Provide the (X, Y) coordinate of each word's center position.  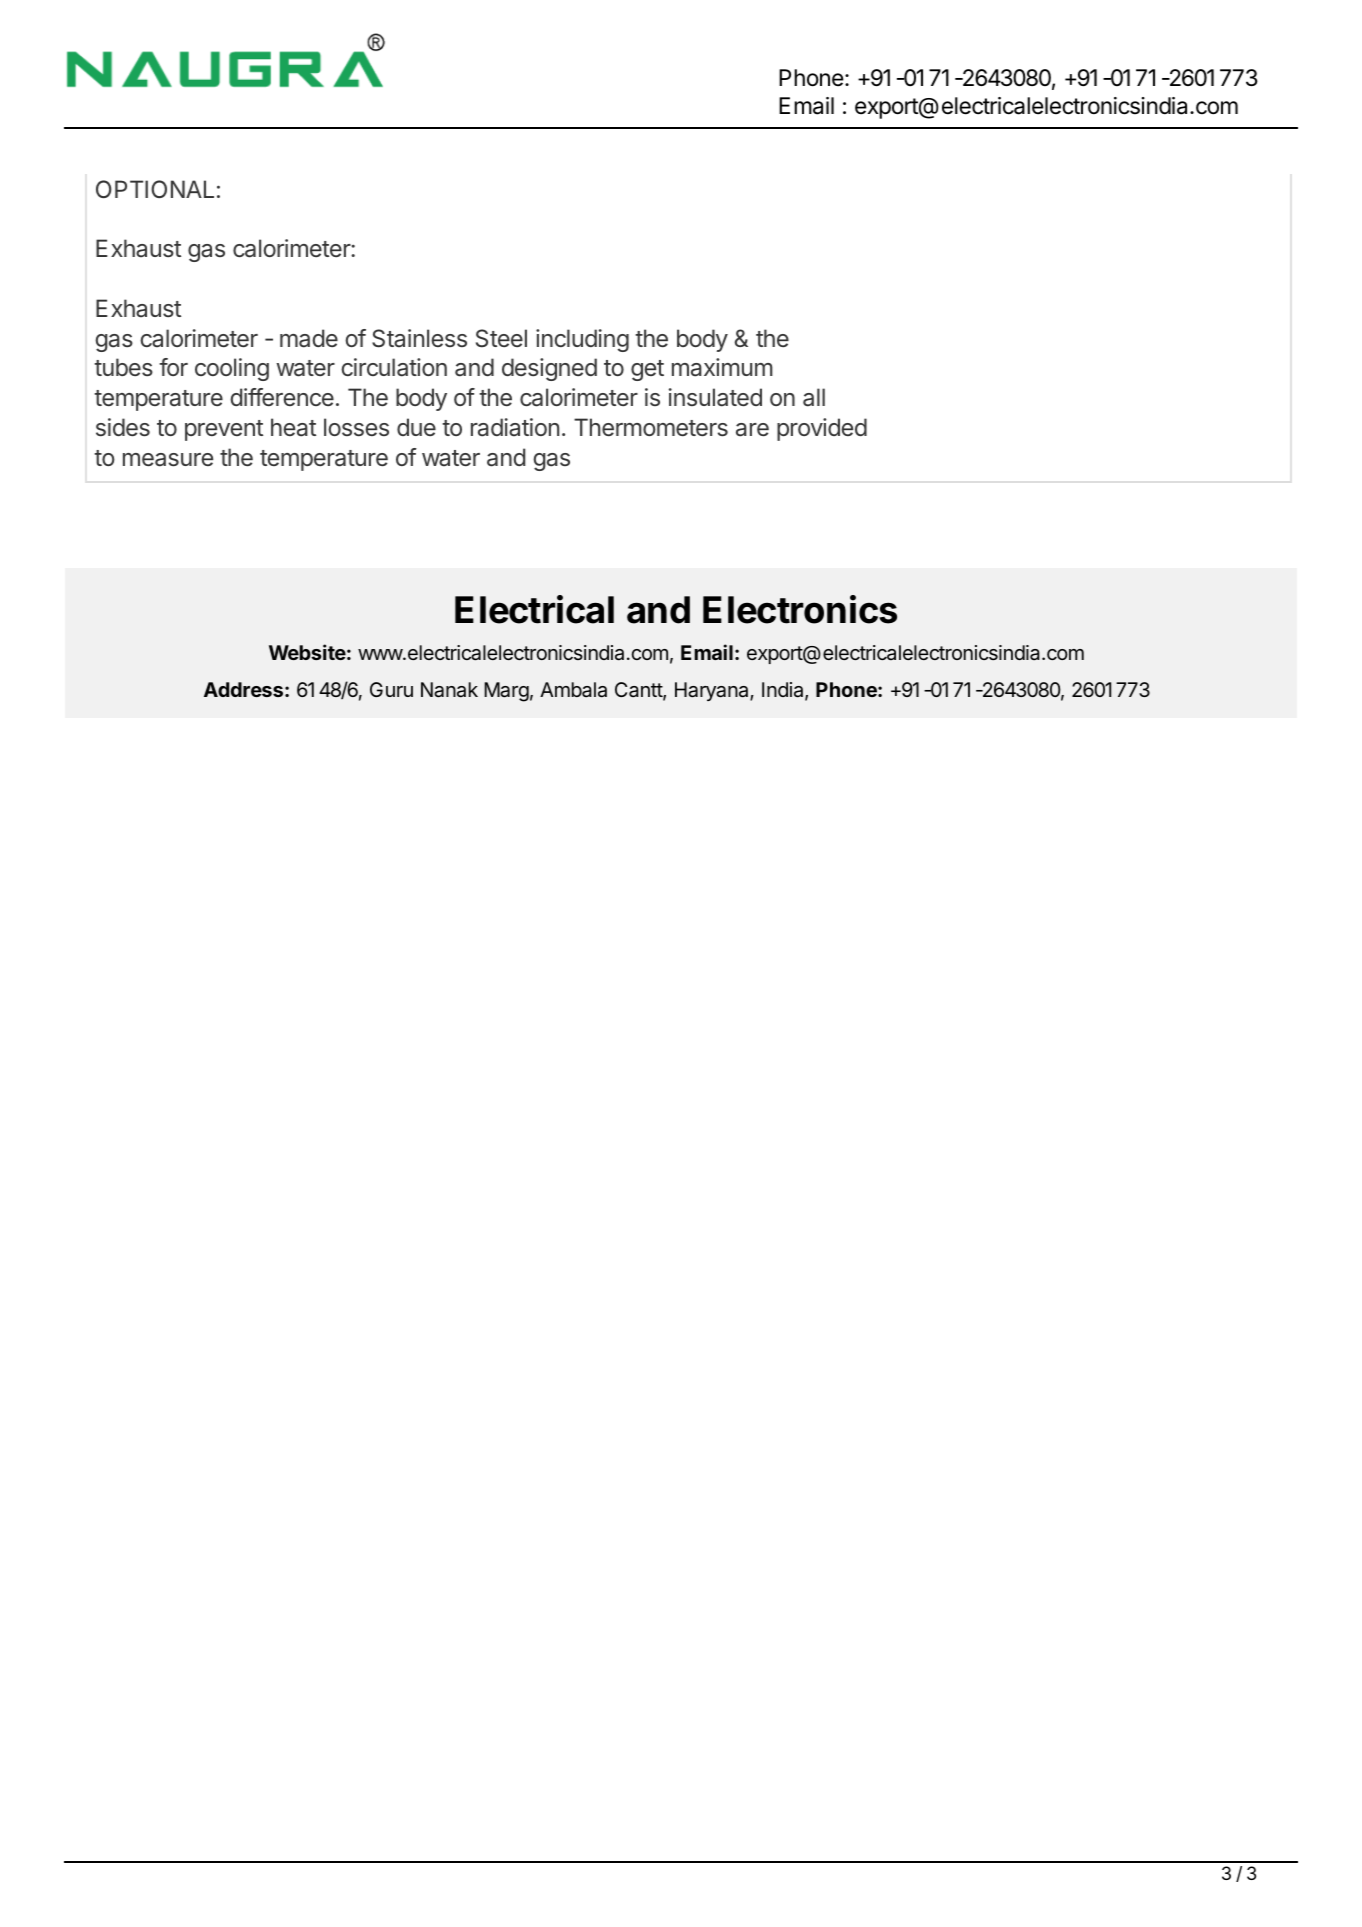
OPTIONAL (155, 189)
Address (245, 689)
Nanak (449, 690)
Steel (501, 338)
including (582, 340)
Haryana (713, 691)
